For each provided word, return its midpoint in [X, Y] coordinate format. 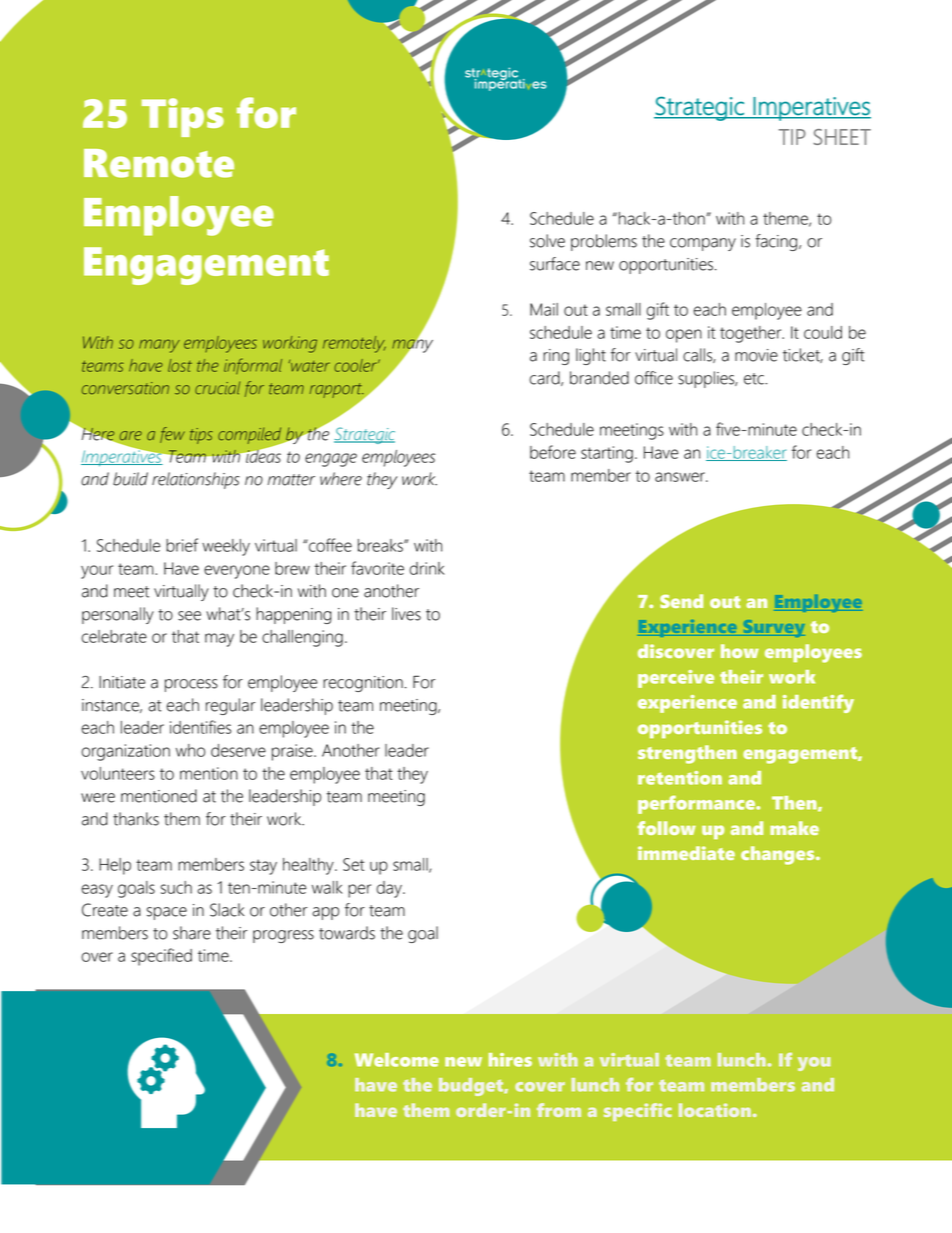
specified [161, 957]
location [715, 1110]
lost [180, 365]
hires [510, 1060]
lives [406, 614]
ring [556, 357]
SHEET [842, 137]
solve [547, 241]
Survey [772, 628]
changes [779, 855]
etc [755, 379]
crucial [217, 388]
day [390, 889]
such [176, 887]
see [189, 616]
